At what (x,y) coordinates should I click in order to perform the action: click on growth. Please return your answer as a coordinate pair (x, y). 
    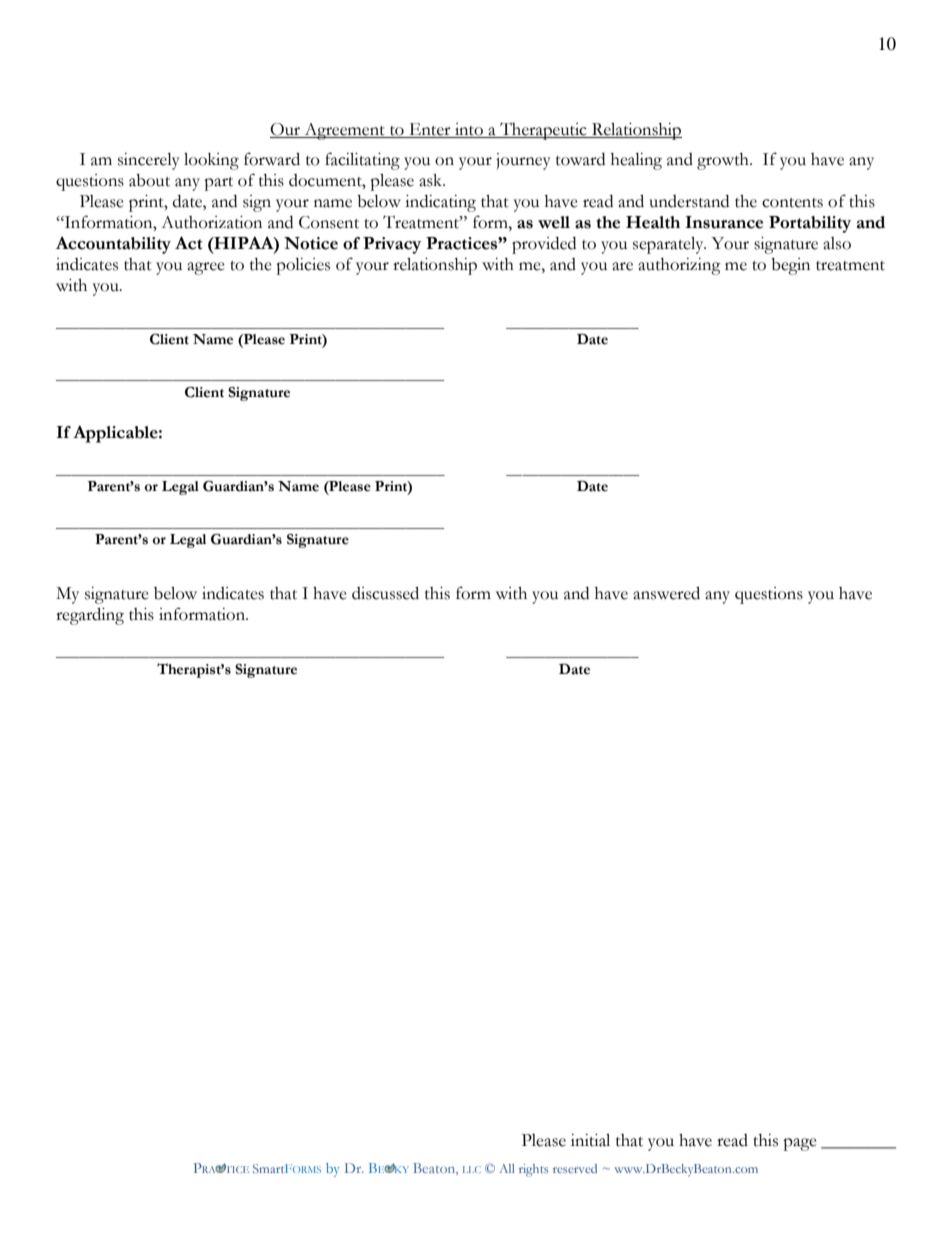
    Looking at the image, I should click on (724, 161).
